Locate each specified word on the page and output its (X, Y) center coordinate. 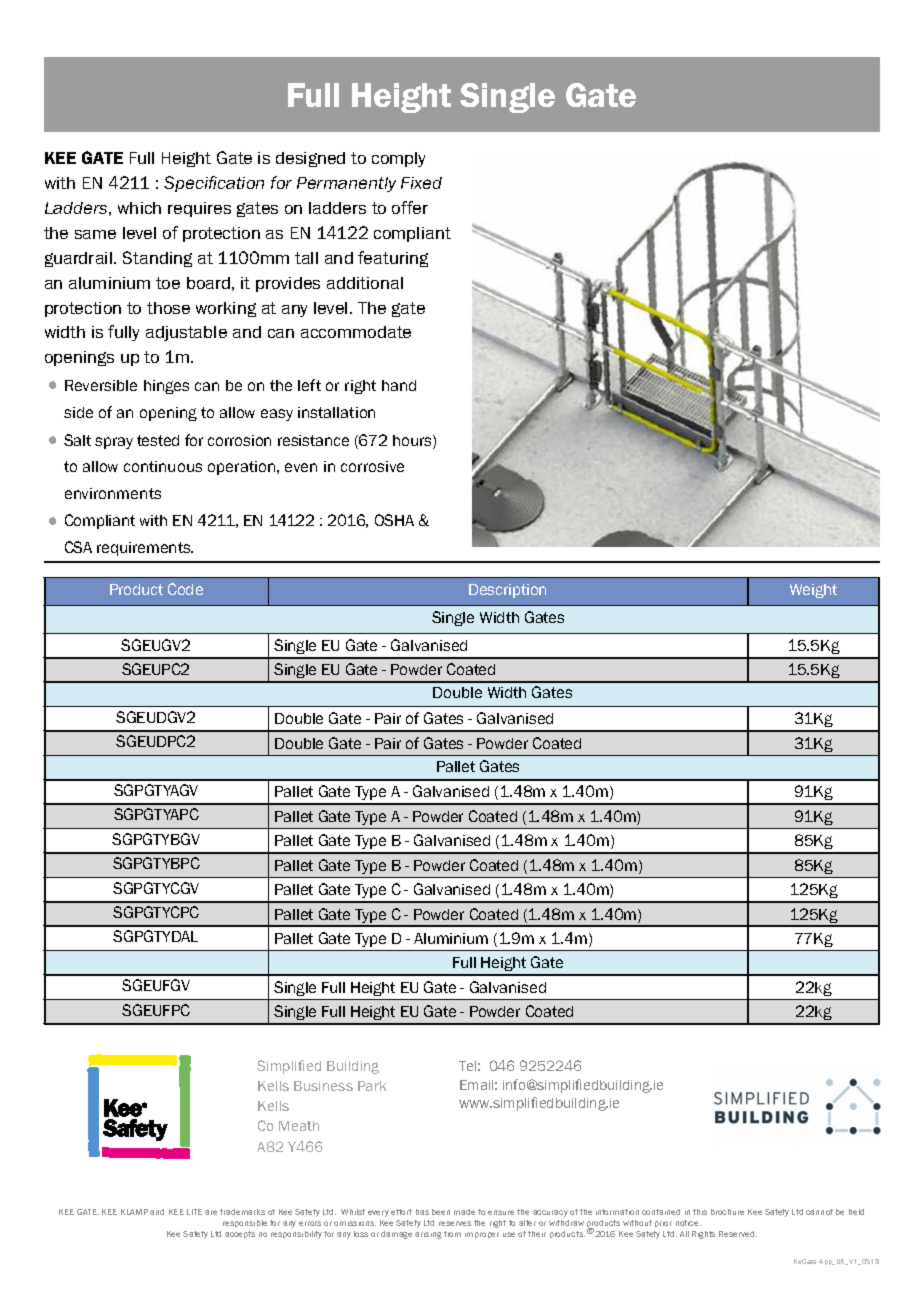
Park (372, 1086)
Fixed (421, 183)
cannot (819, 1212)
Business (323, 1086)
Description (507, 591)
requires (199, 209)
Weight (813, 591)
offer (410, 207)
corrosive (372, 466)
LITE (194, 1212)
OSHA (394, 520)
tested (158, 440)
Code (185, 589)
